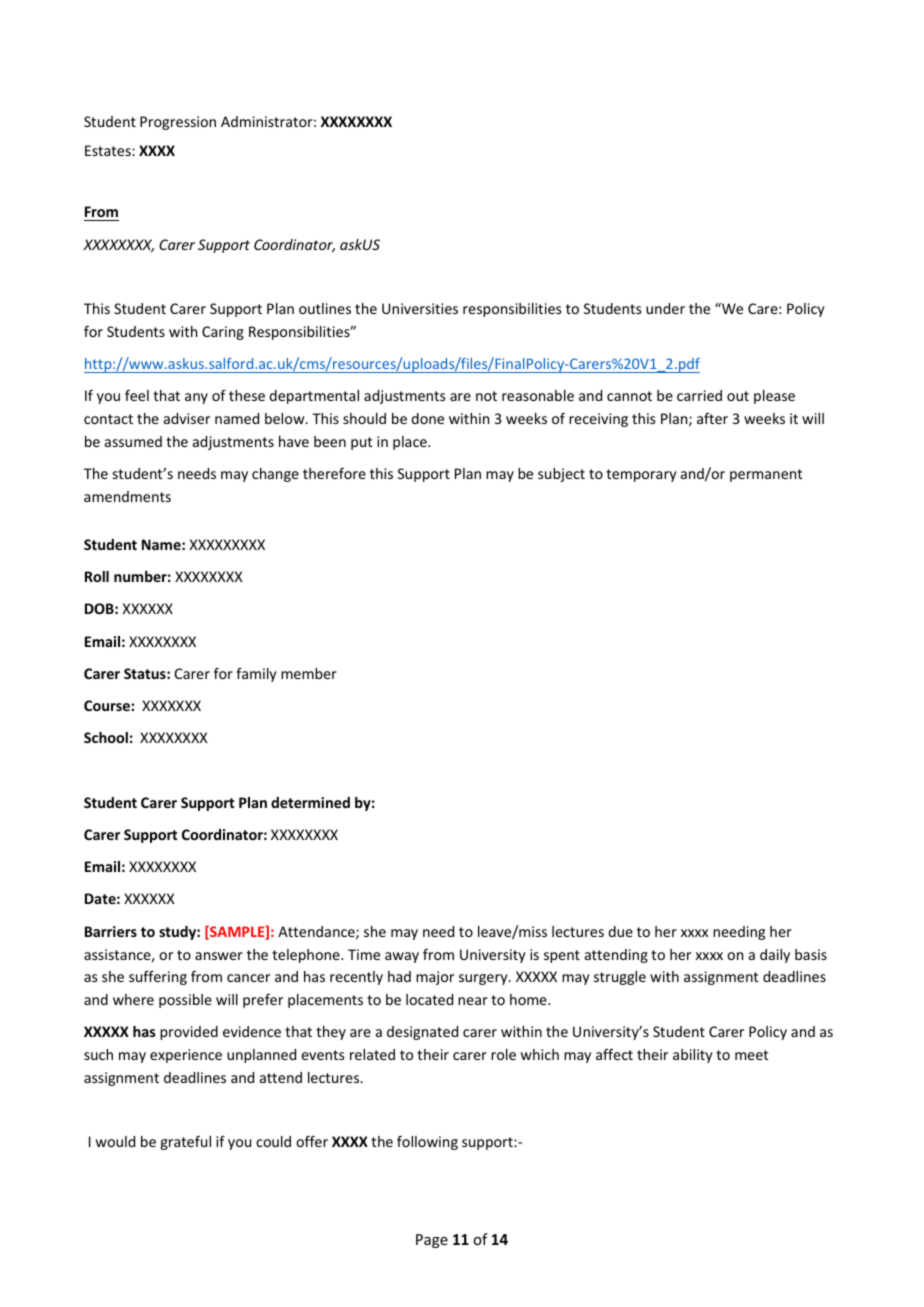 The width and height of the screenshot is (924, 1307). What do you see at coordinates (185, 1143) in the screenshot?
I see `grateful` at bounding box center [185, 1143].
